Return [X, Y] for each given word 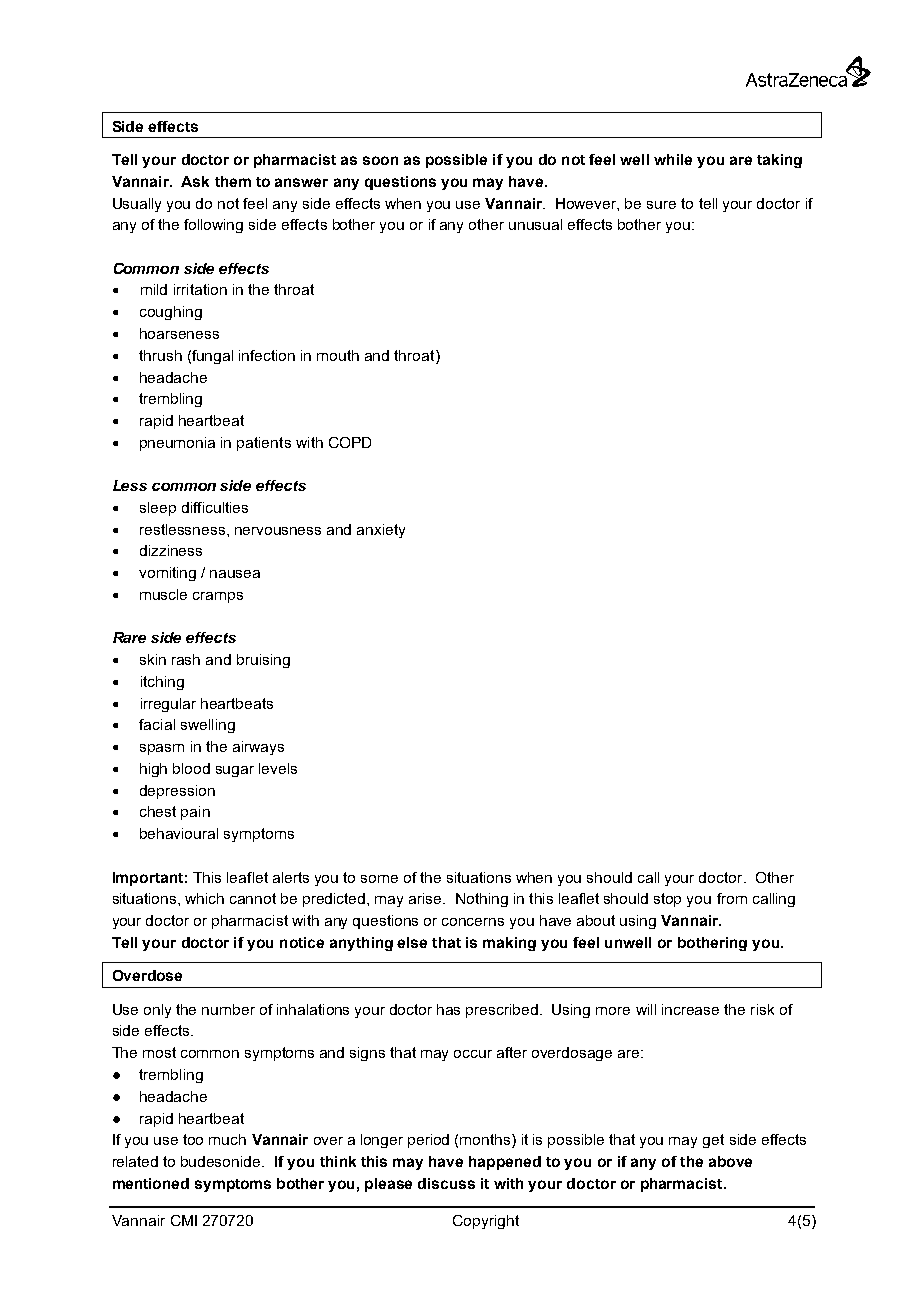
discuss [446, 1183]
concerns [473, 922]
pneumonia [177, 444]
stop [667, 900]
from [732, 898]
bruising [263, 661]
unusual [535, 224]
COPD [350, 442]
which [204, 898]
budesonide [222, 1161]
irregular [168, 705]
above [730, 1161]
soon [380, 160]
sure [661, 205]
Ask [195, 181]
